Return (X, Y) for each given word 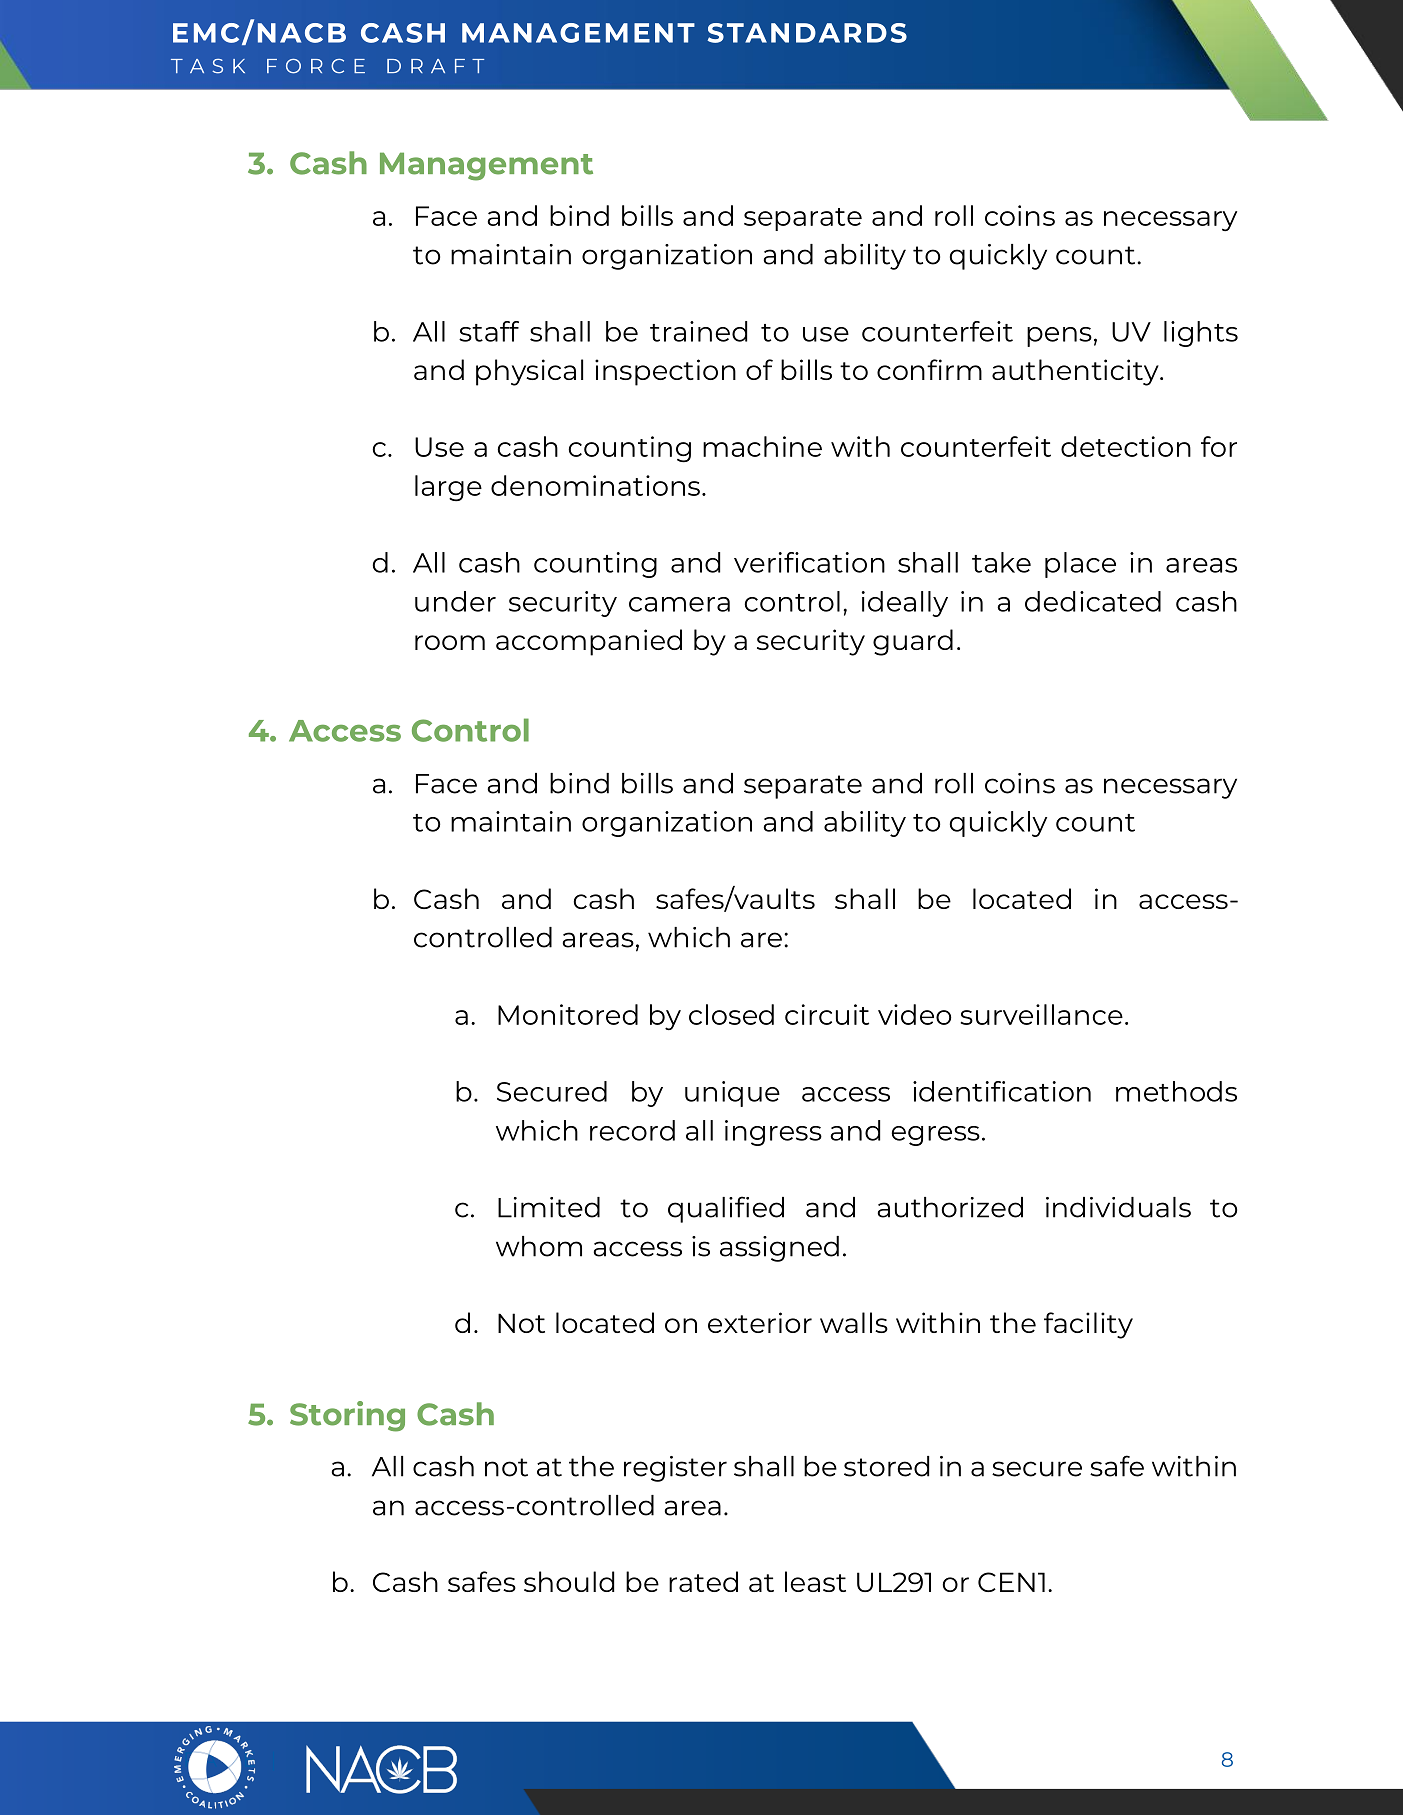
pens (1059, 337)
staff (489, 331)
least (815, 1581)
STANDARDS (807, 33)
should (569, 1581)
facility (1088, 1325)
